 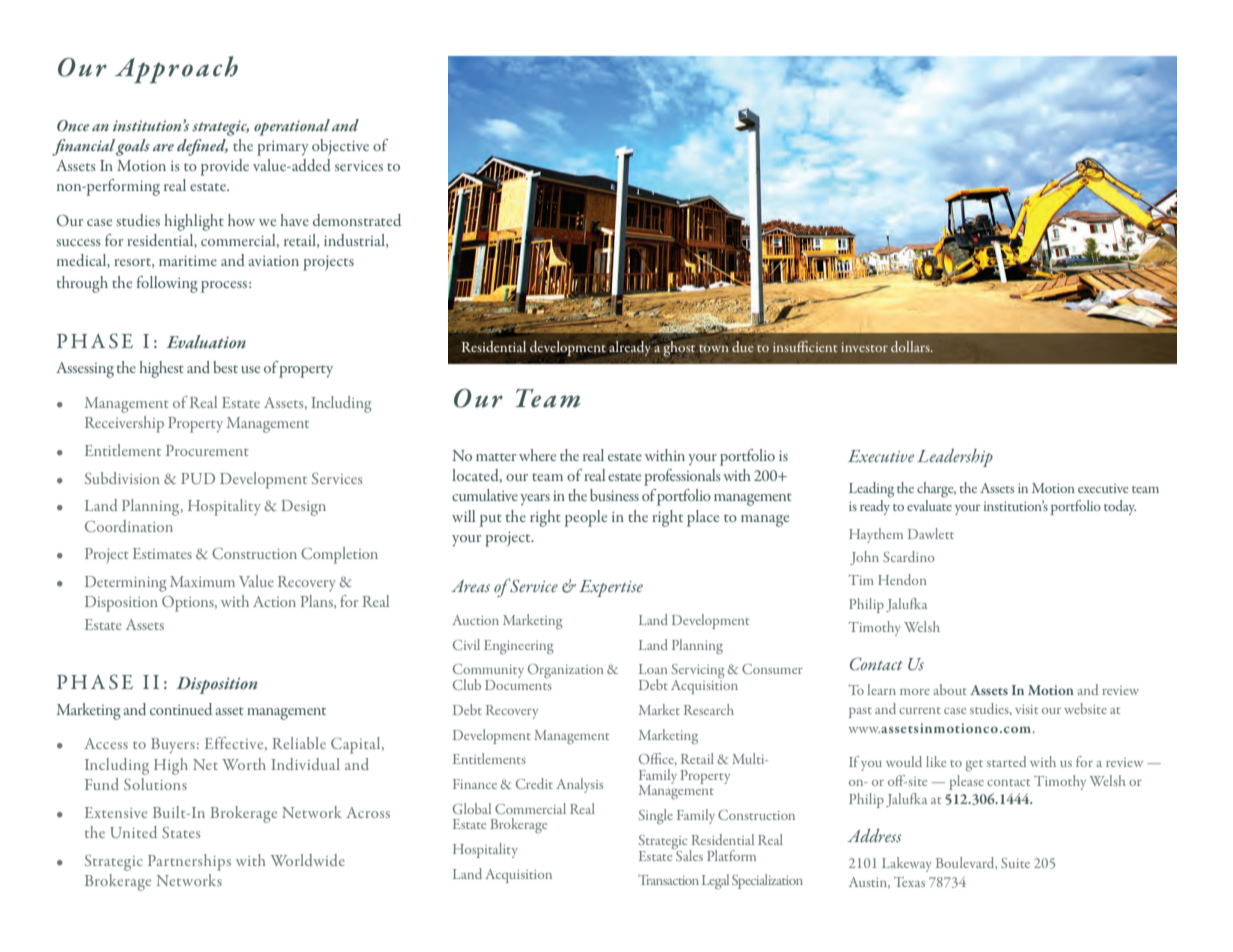 I want to click on dollars, so click(x=911, y=346).
